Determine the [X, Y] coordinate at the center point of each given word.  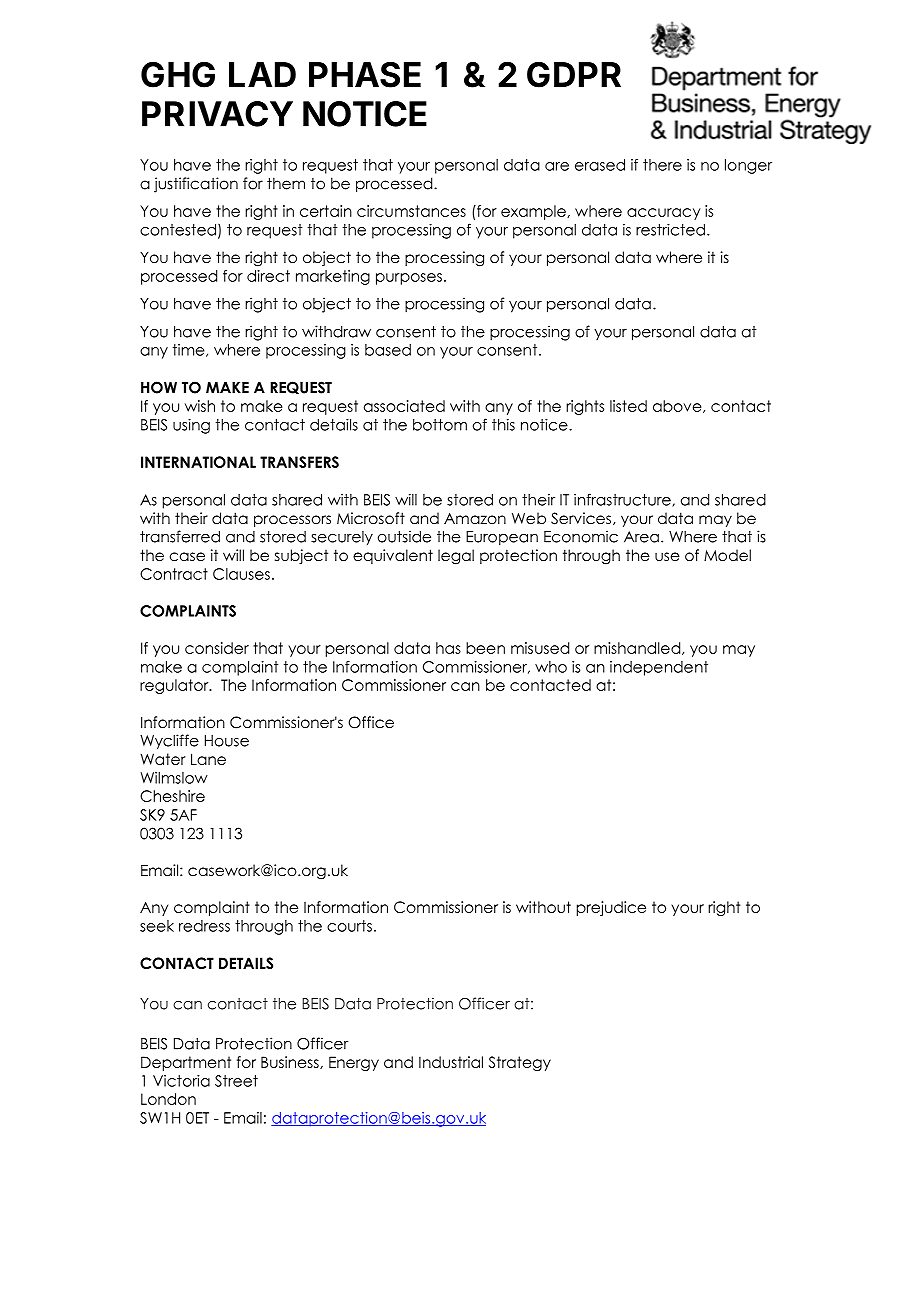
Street [236, 1081]
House [227, 741]
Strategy [520, 1063]
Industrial [451, 1062]
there [662, 165]
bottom [440, 425]
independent [659, 668]
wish [200, 406]
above [678, 406]
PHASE [365, 75]
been [485, 648]
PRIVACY [217, 114]
